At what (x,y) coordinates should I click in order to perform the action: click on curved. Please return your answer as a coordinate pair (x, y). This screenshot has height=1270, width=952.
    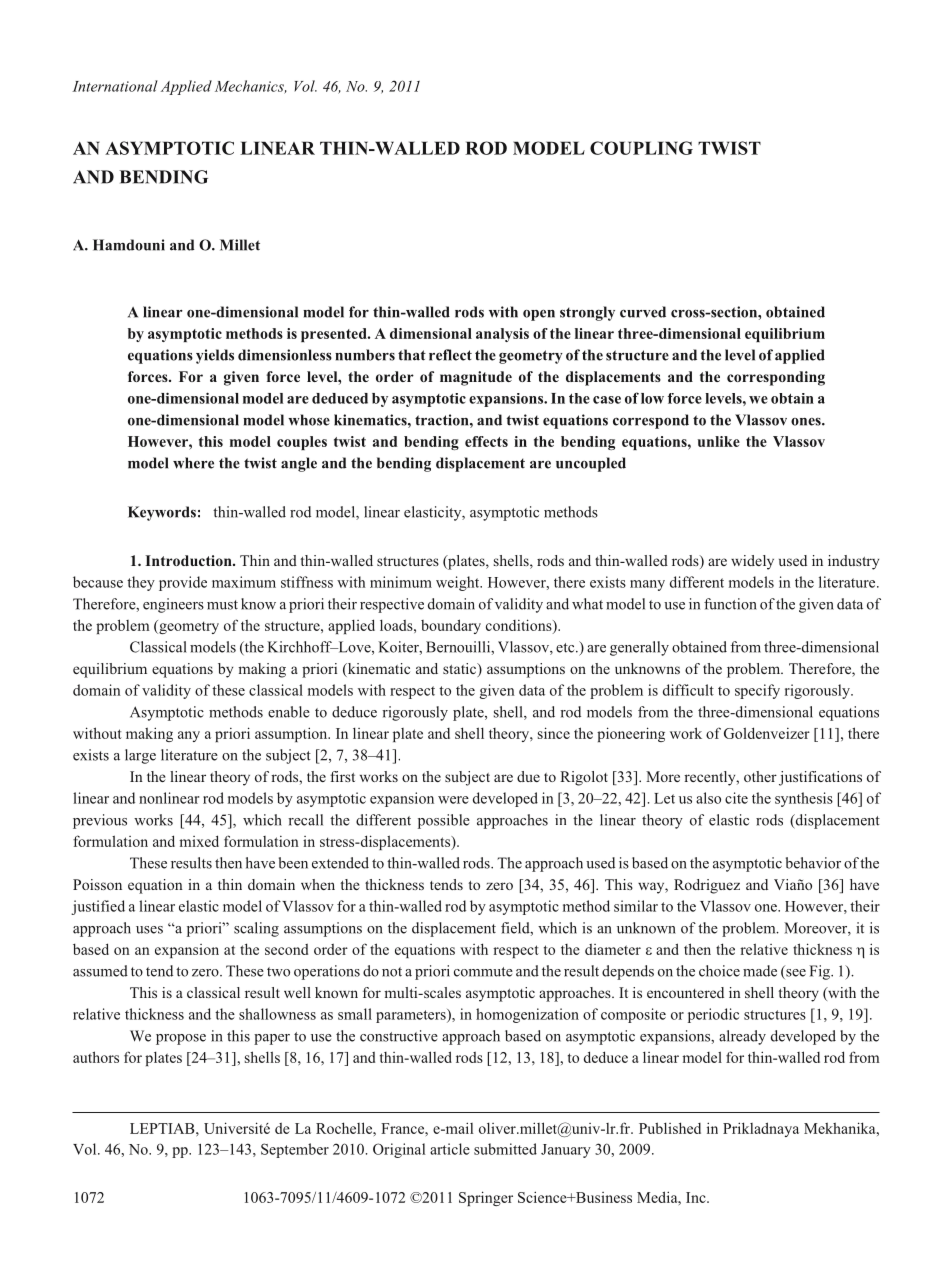
    Looking at the image, I should click on (643, 312).
